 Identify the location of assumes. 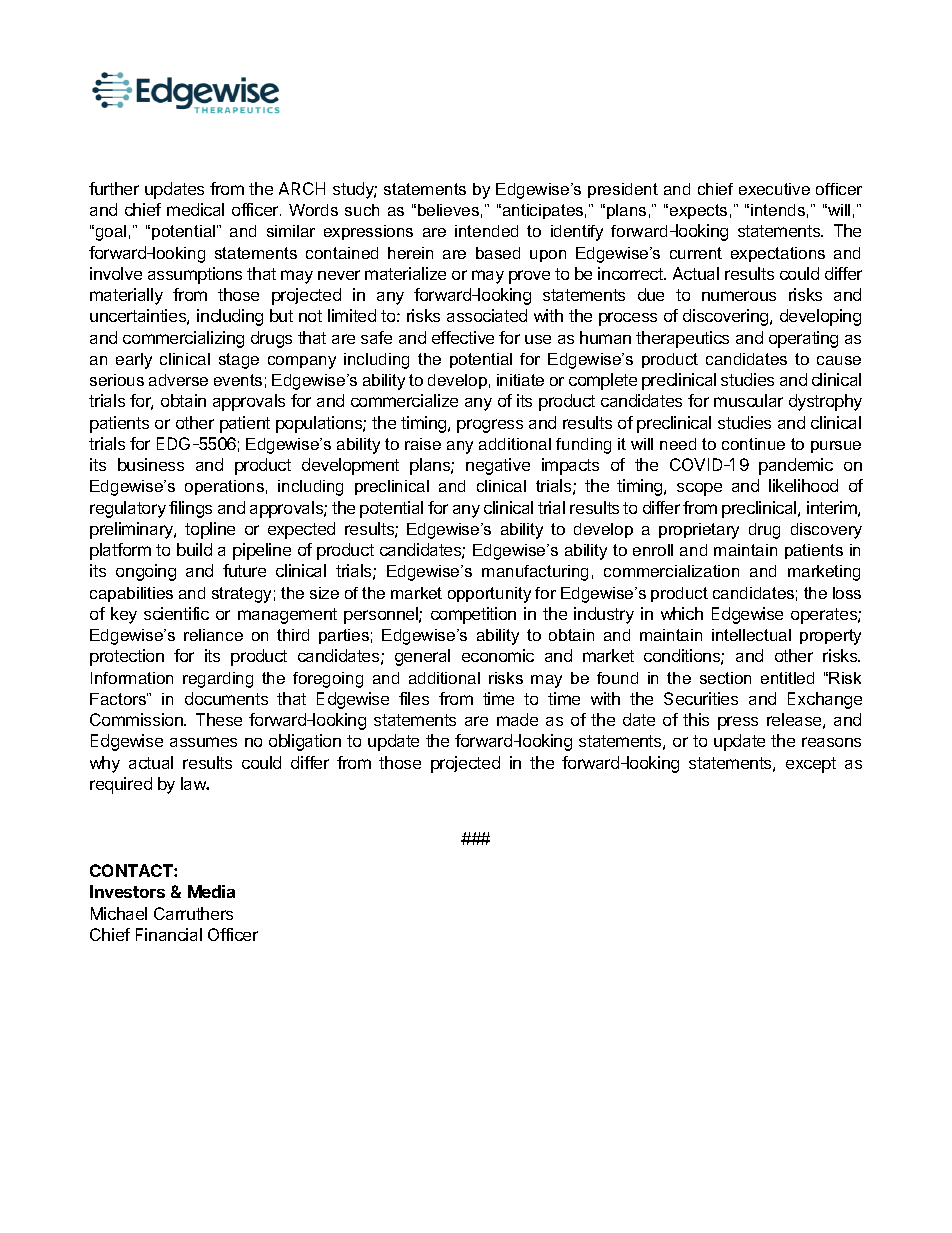
(203, 742).
